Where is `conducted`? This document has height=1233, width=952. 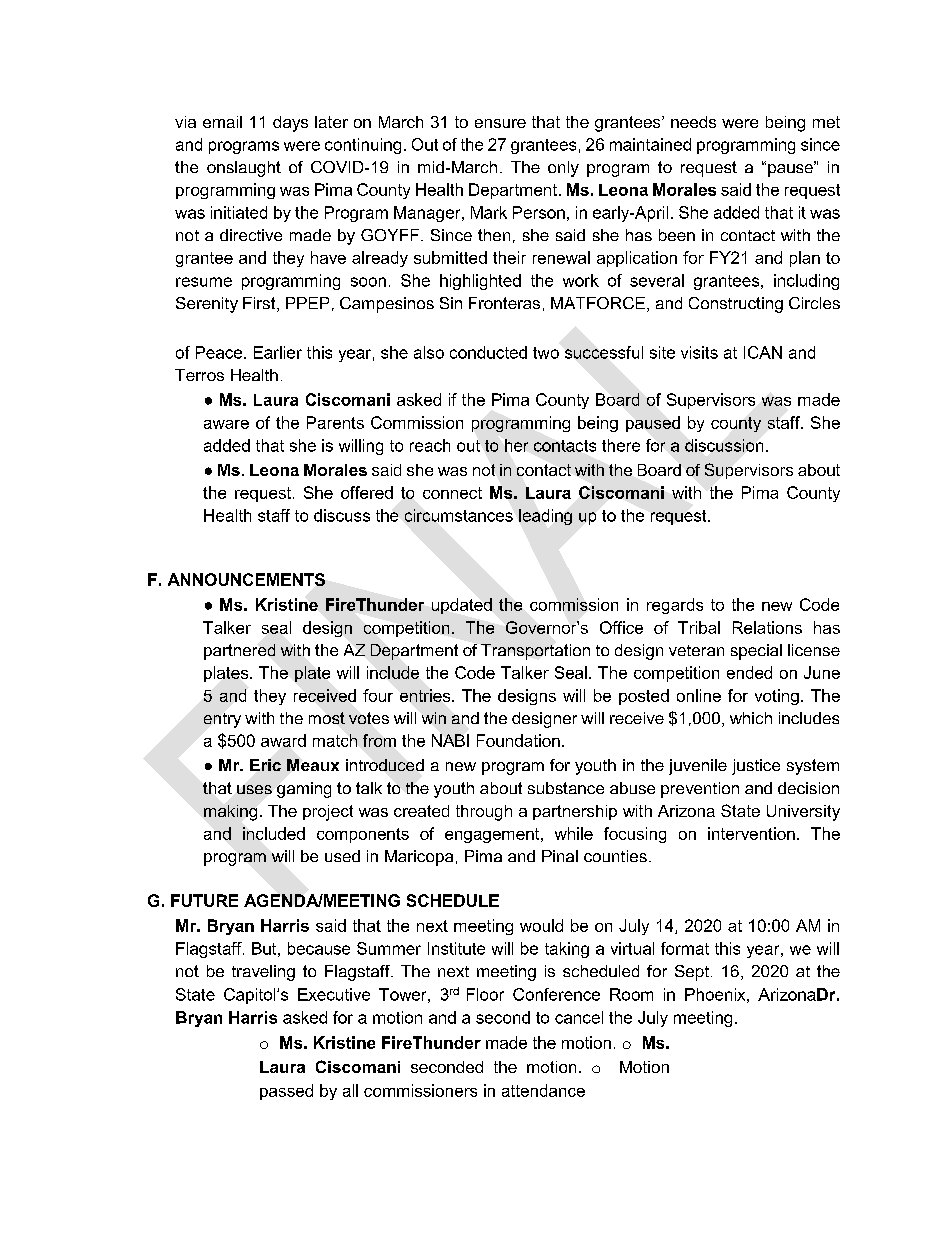 conducted is located at coordinates (488, 352).
